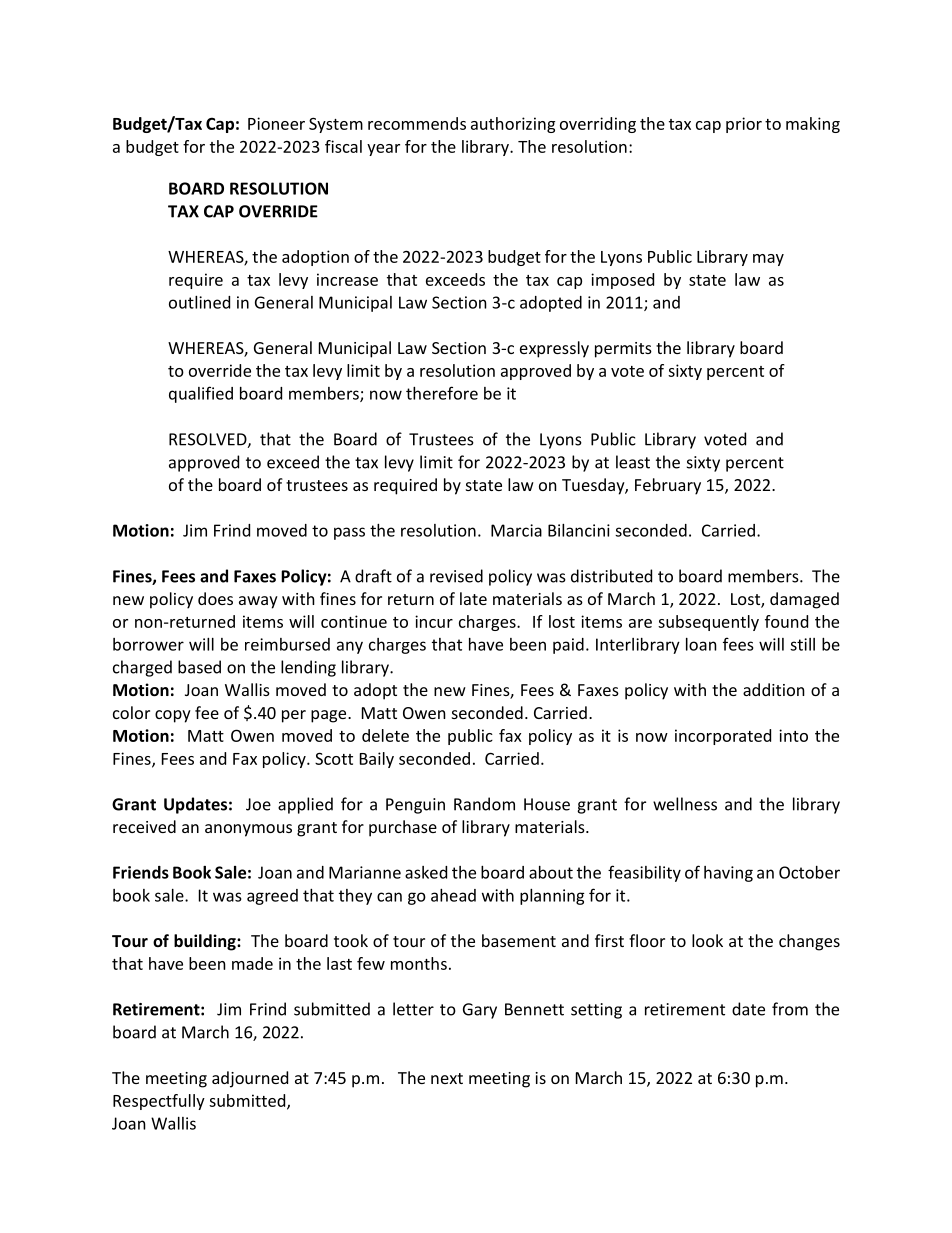 The width and height of the document is (952, 1233). What do you see at coordinates (708, 623) in the document?
I see `subsequently` at bounding box center [708, 623].
